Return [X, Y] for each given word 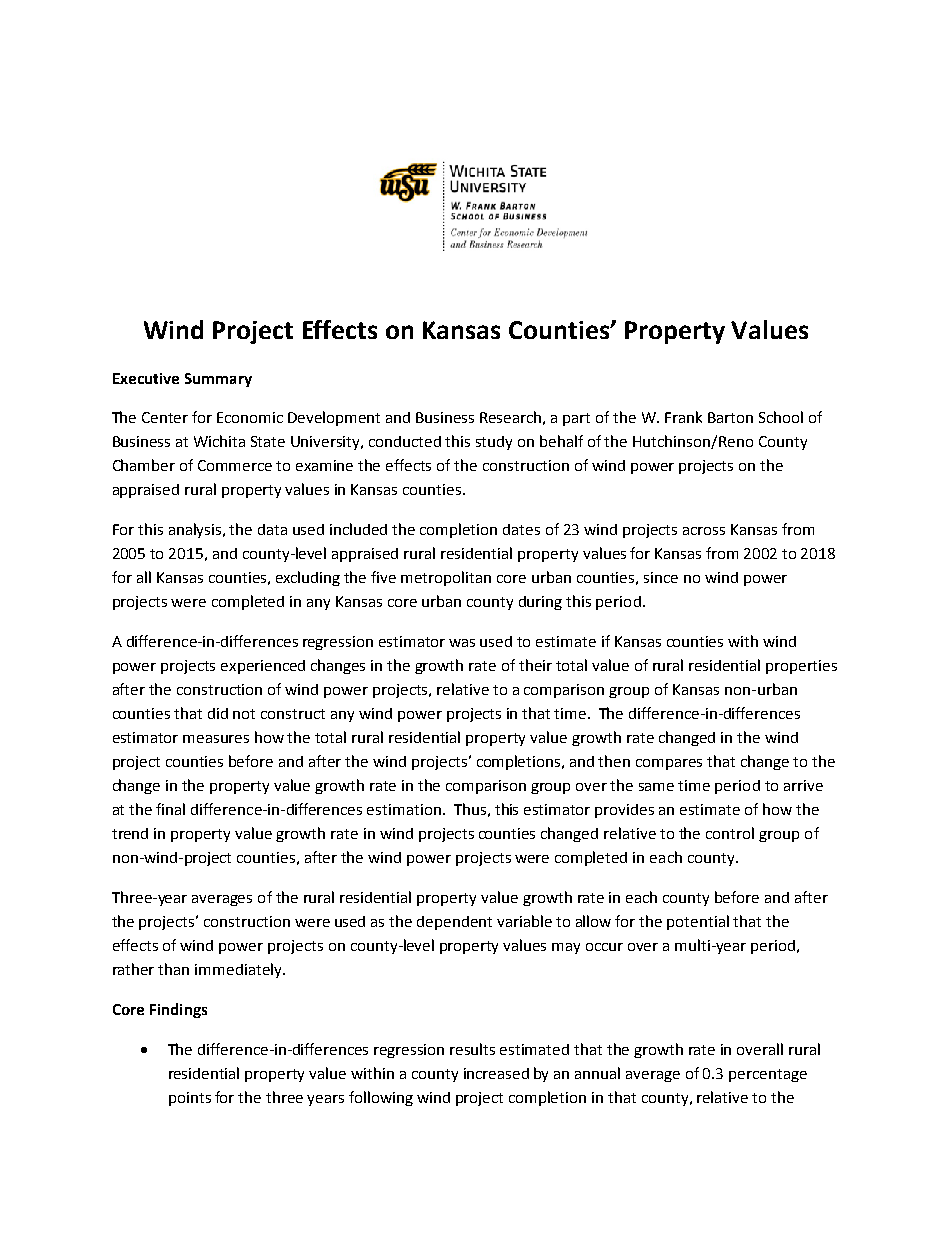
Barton [730, 417]
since [661, 577]
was [462, 643]
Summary [218, 380]
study [494, 443]
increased [496, 1073]
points [190, 1099]
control [730, 833]
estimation [404, 809]
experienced [263, 667]
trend [130, 833]
